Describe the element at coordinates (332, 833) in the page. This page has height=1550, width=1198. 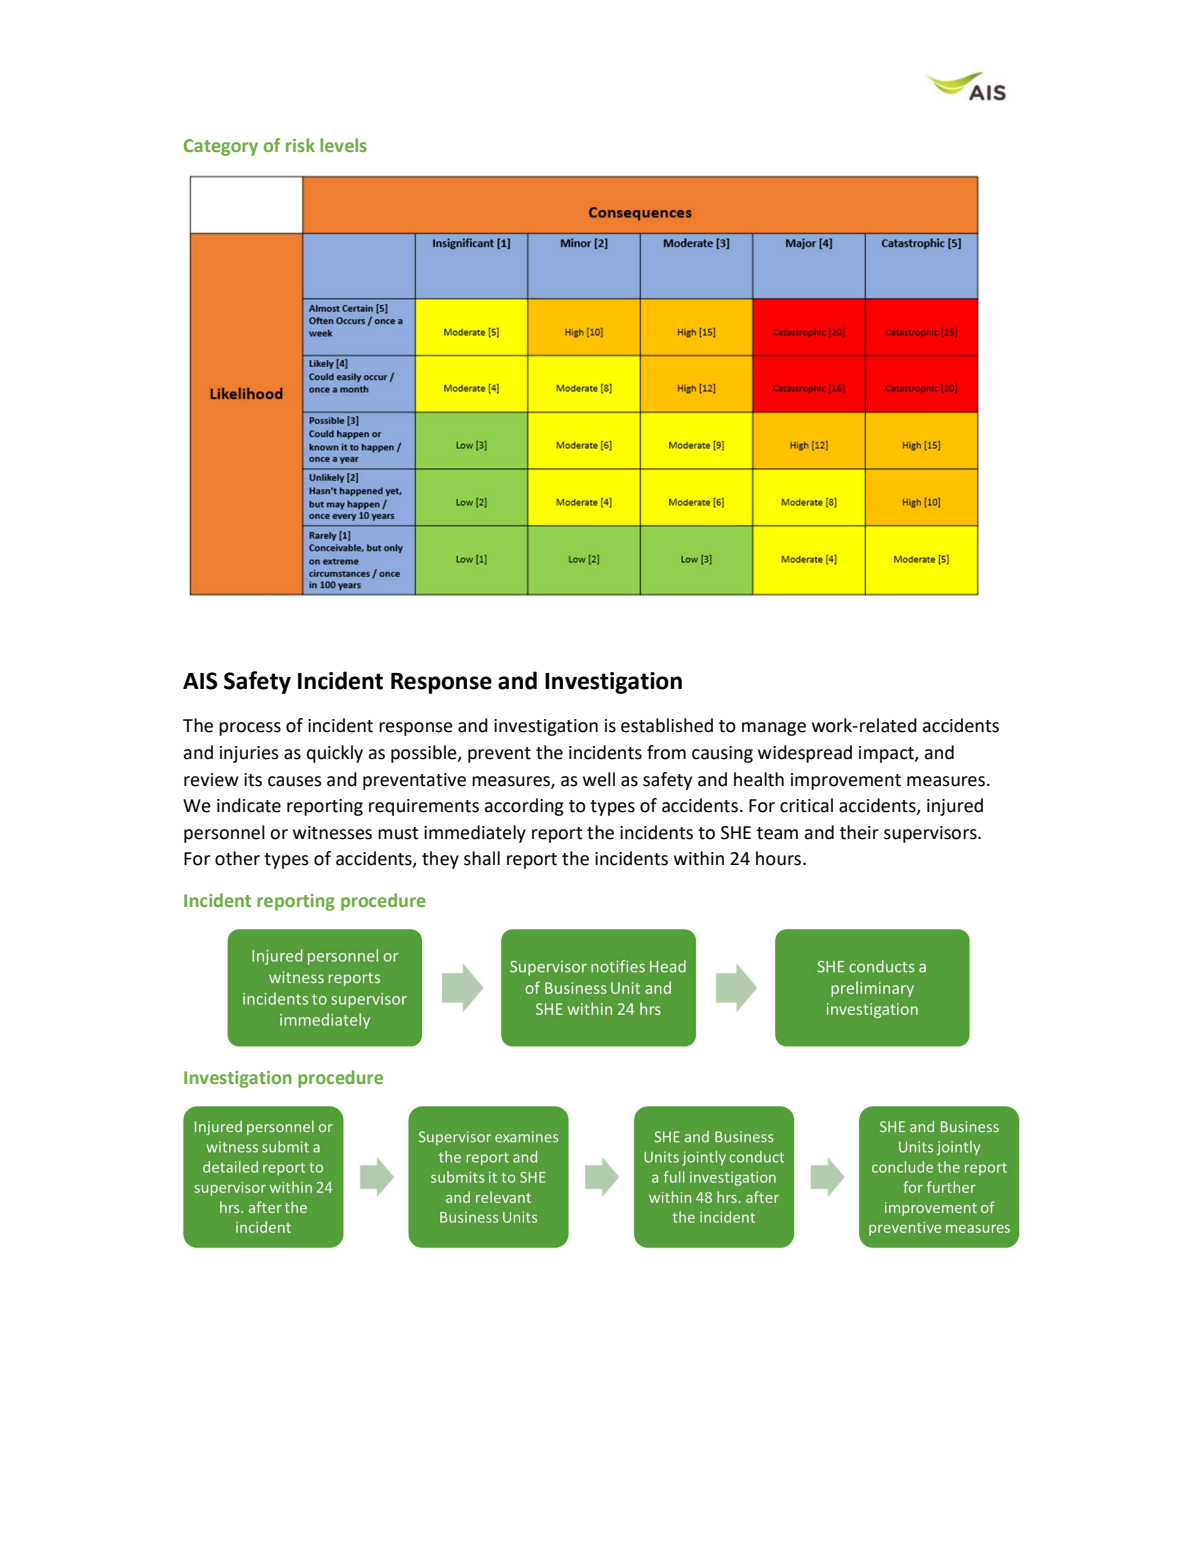
I see `witnesses` at that location.
